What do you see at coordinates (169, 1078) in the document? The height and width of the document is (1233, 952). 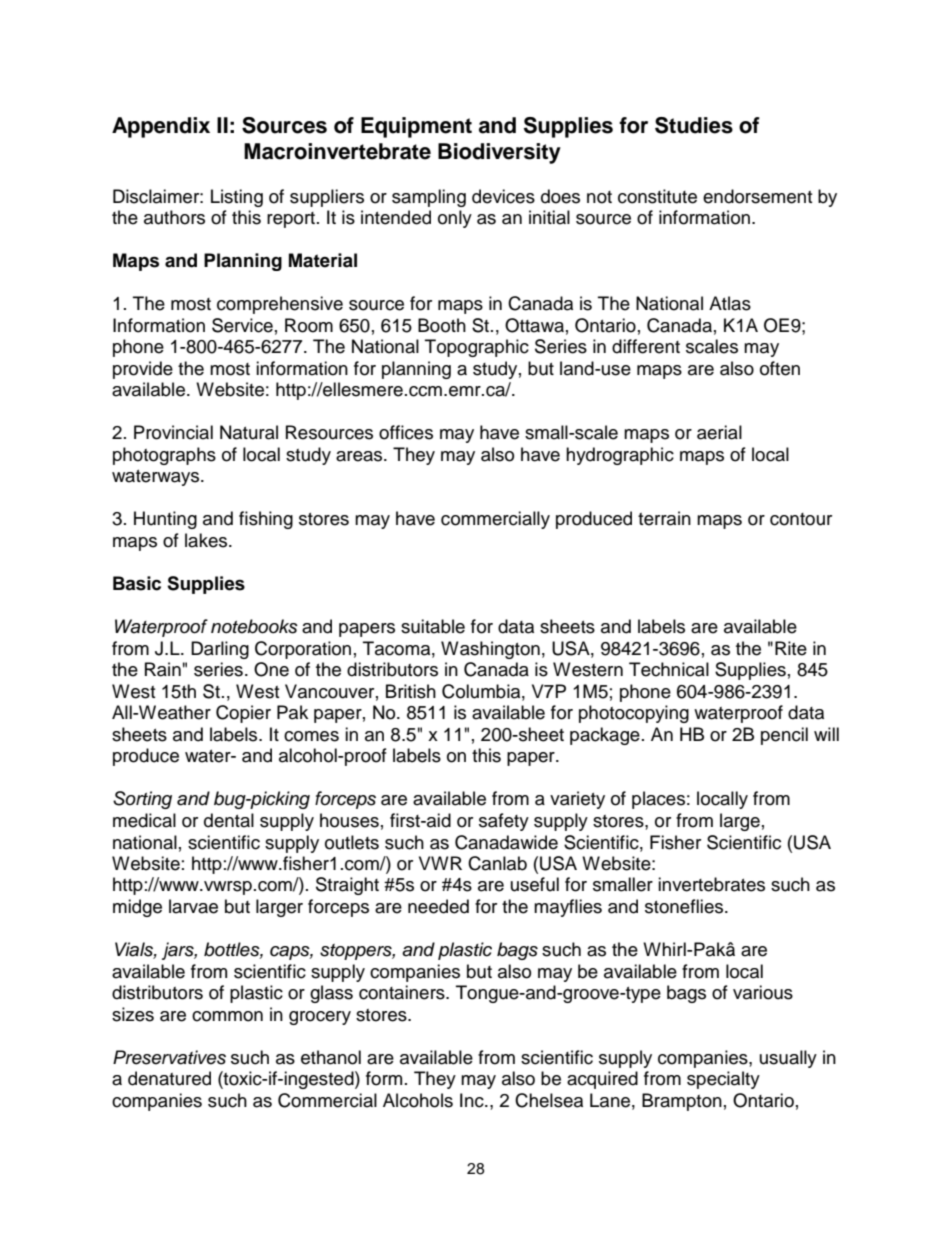 I see `denatured` at bounding box center [169, 1078].
